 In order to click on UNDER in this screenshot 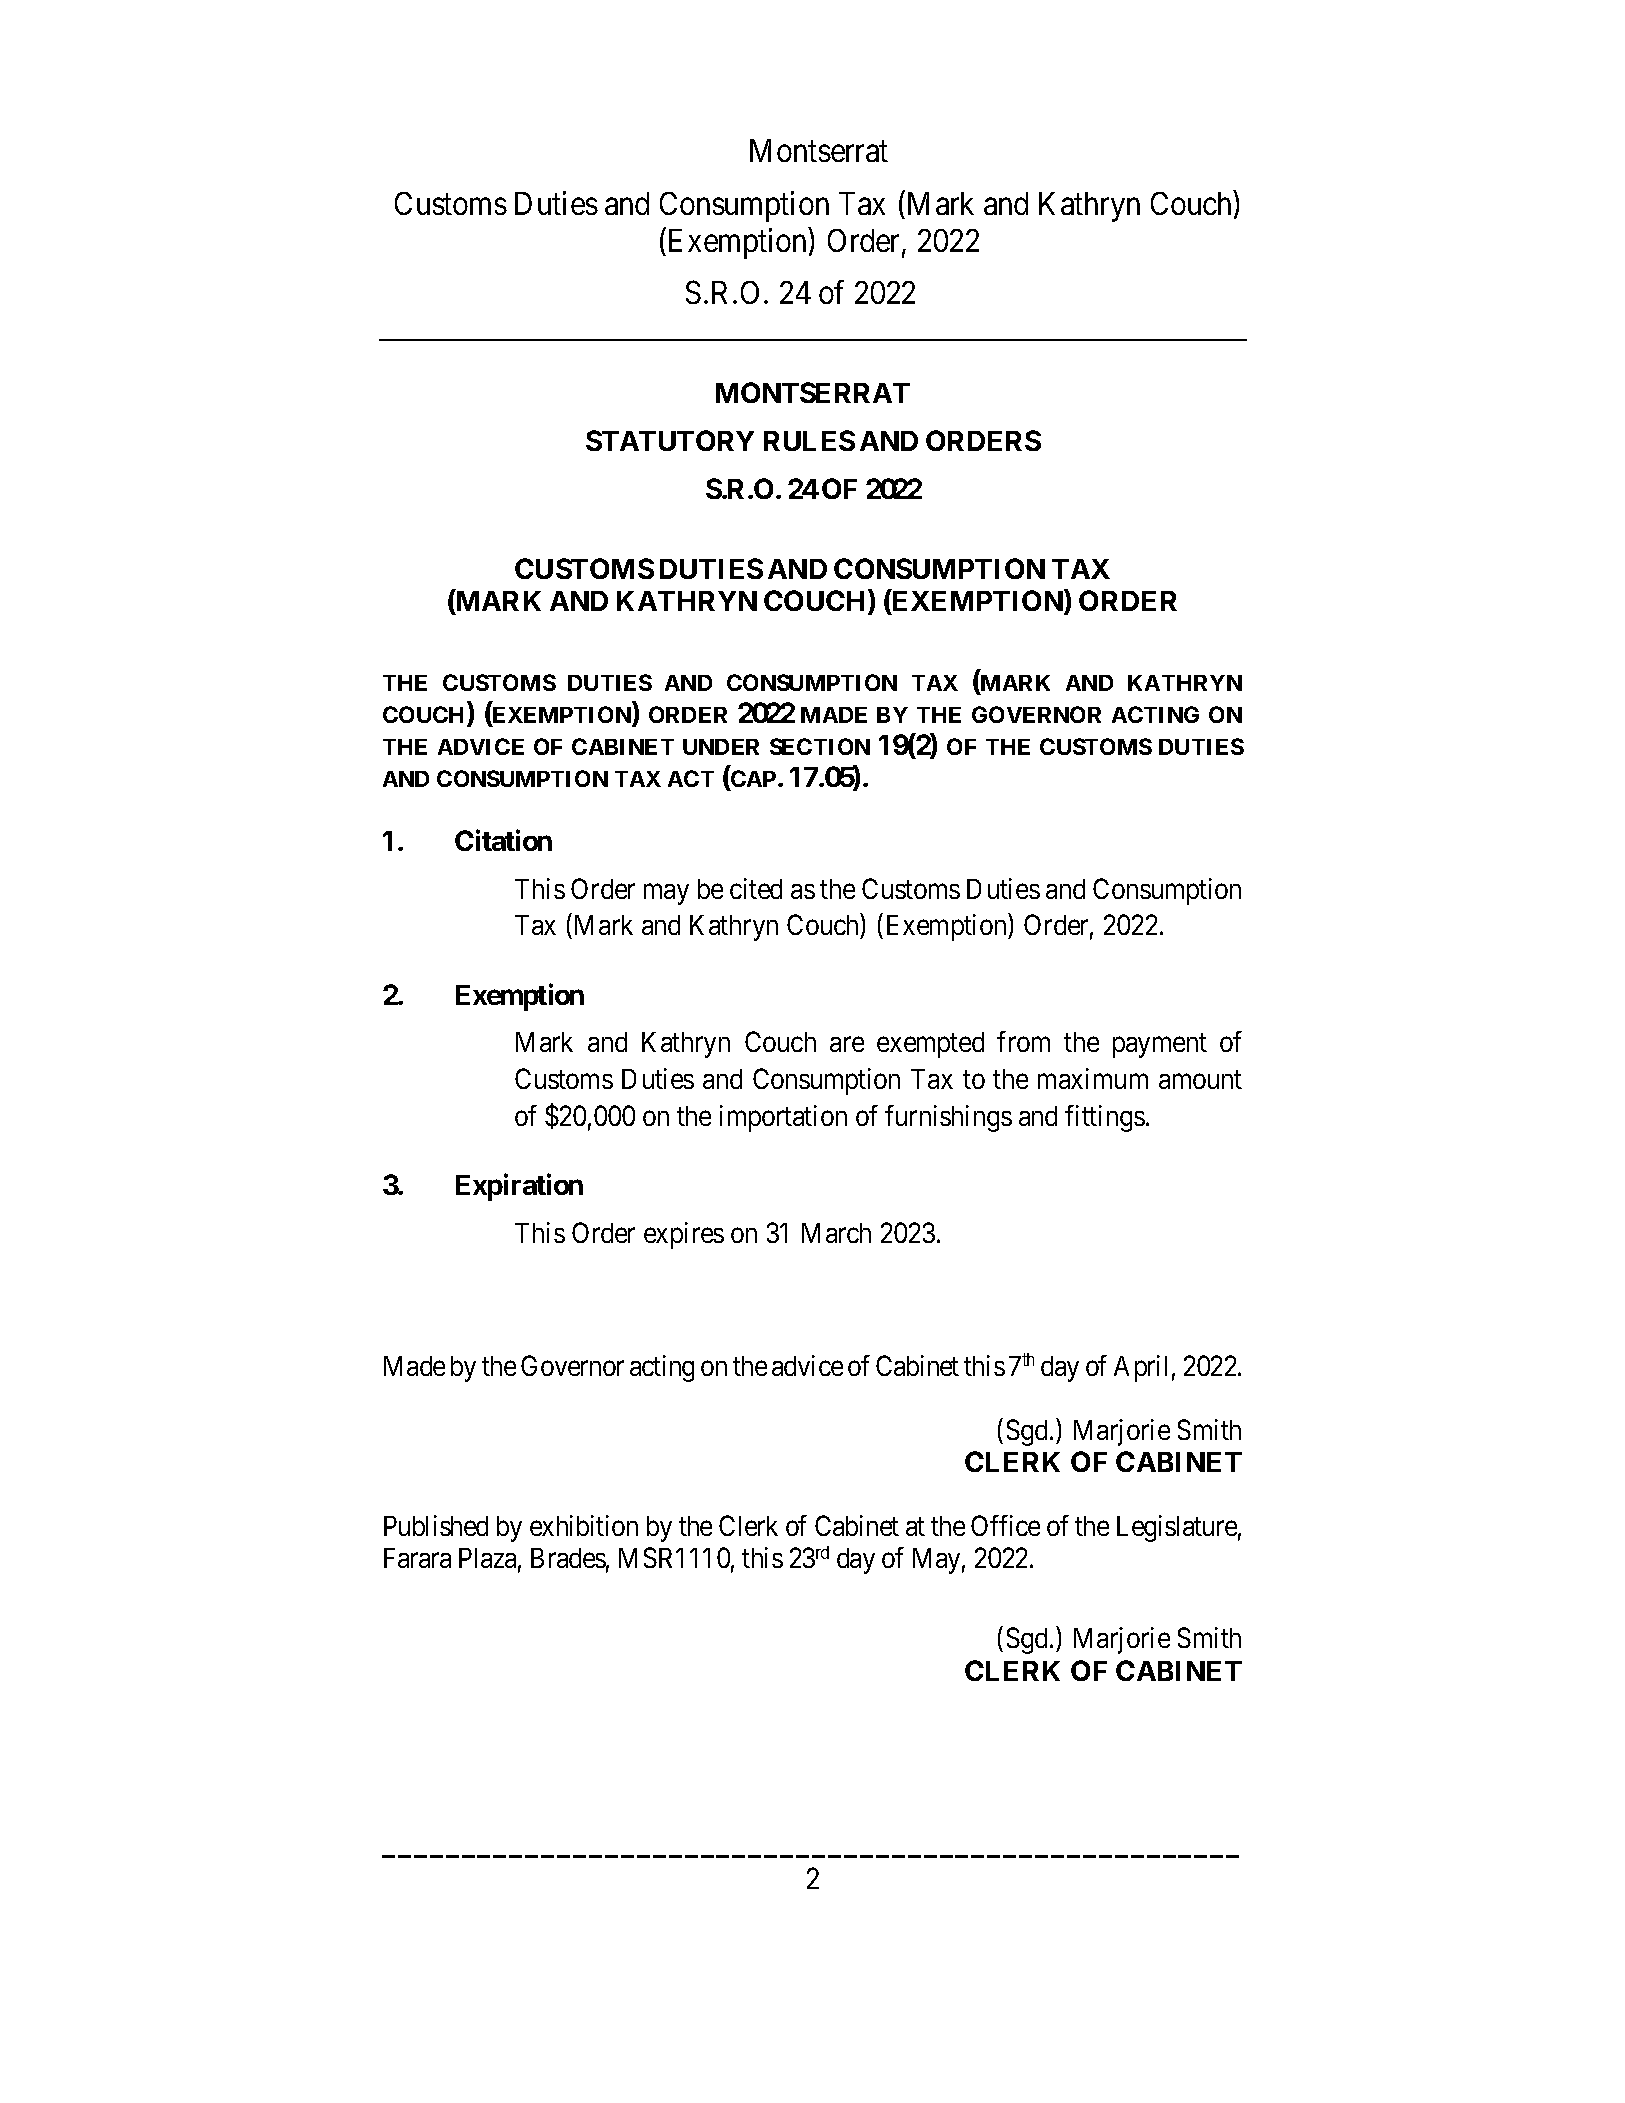, I will do `click(721, 747)`.
